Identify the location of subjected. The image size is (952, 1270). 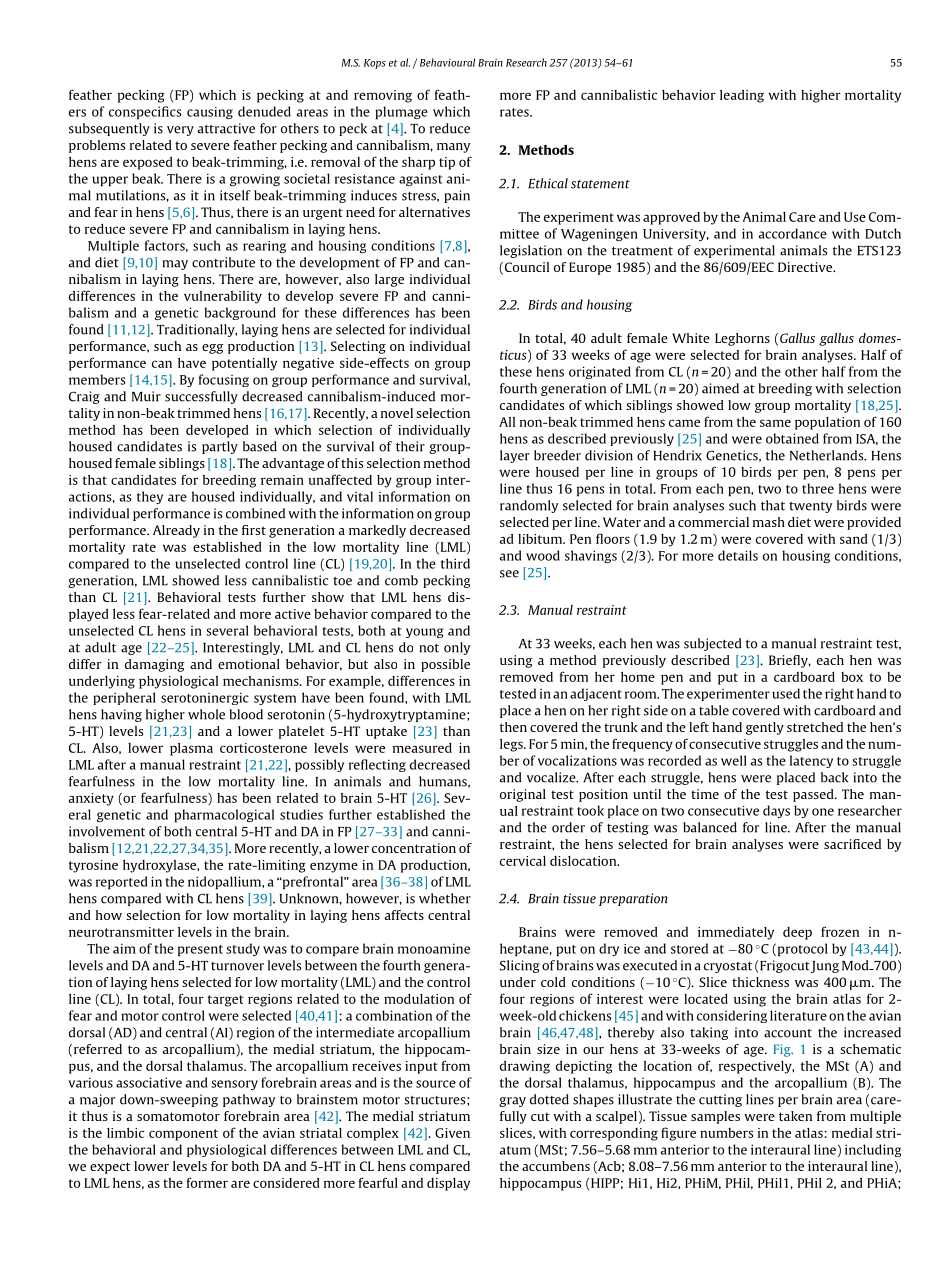
(713, 644).
